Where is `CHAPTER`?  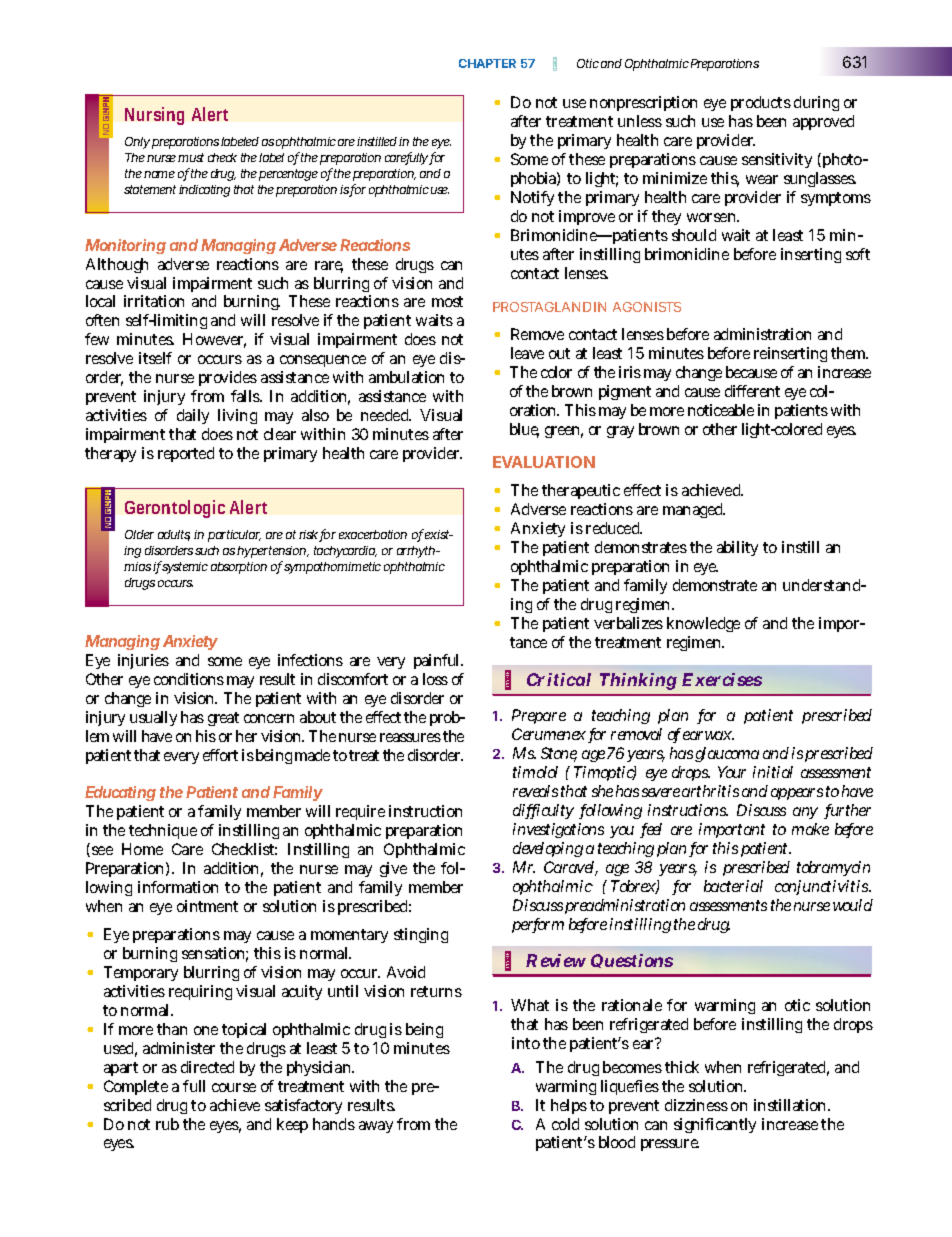 CHAPTER is located at coordinates (487, 63).
